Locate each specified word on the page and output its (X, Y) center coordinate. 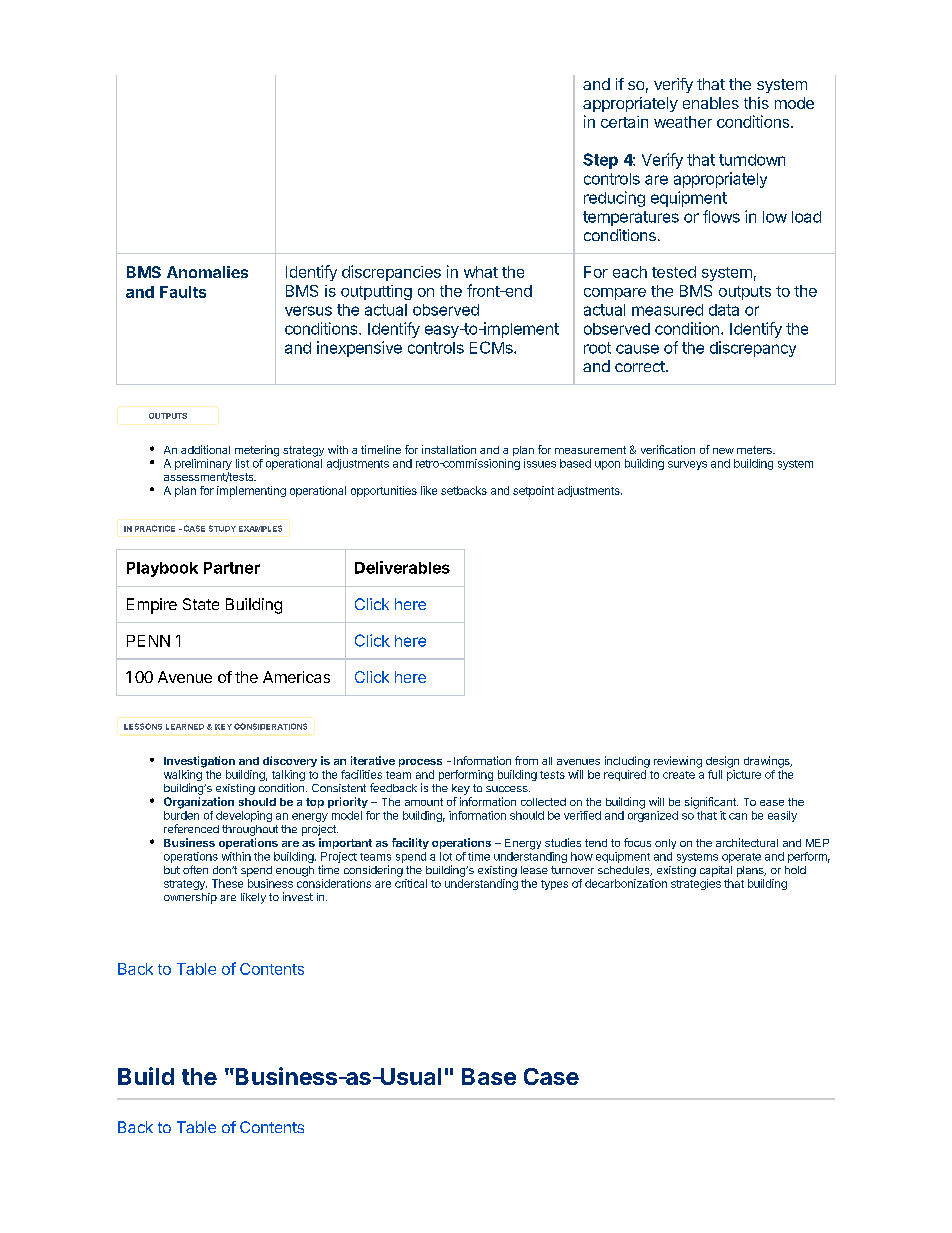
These (227, 883)
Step (600, 161)
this (756, 103)
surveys (687, 465)
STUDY (222, 528)
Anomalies (207, 272)
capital (716, 871)
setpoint (533, 491)
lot (446, 856)
